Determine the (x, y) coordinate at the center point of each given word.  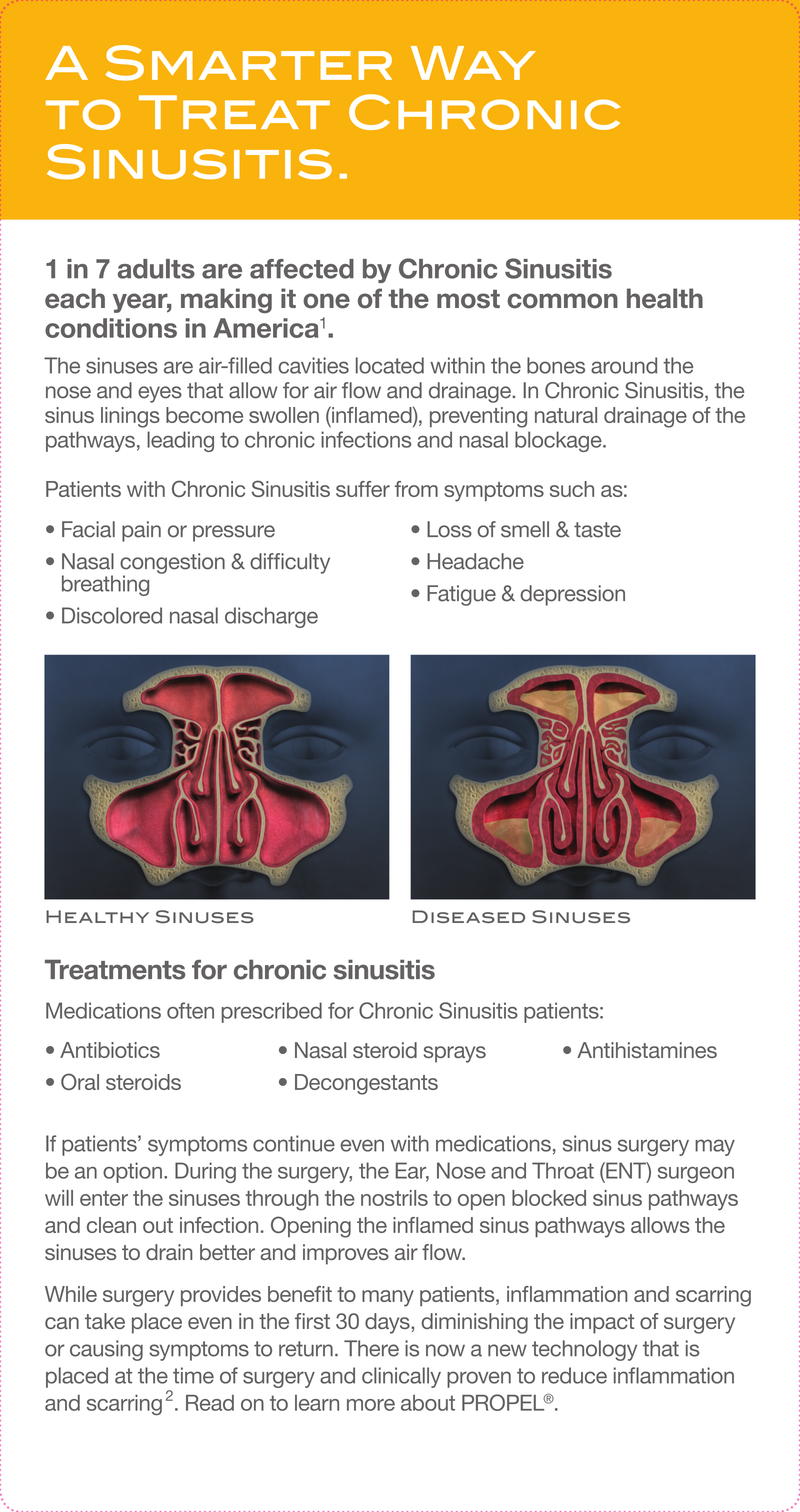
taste (597, 530)
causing (106, 1350)
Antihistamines (647, 1050)
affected (302, 269)
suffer (363, 489)
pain (141, 531)
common (562, 301)
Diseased (468, 916)
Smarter (248, 63)
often (190, 1010)
